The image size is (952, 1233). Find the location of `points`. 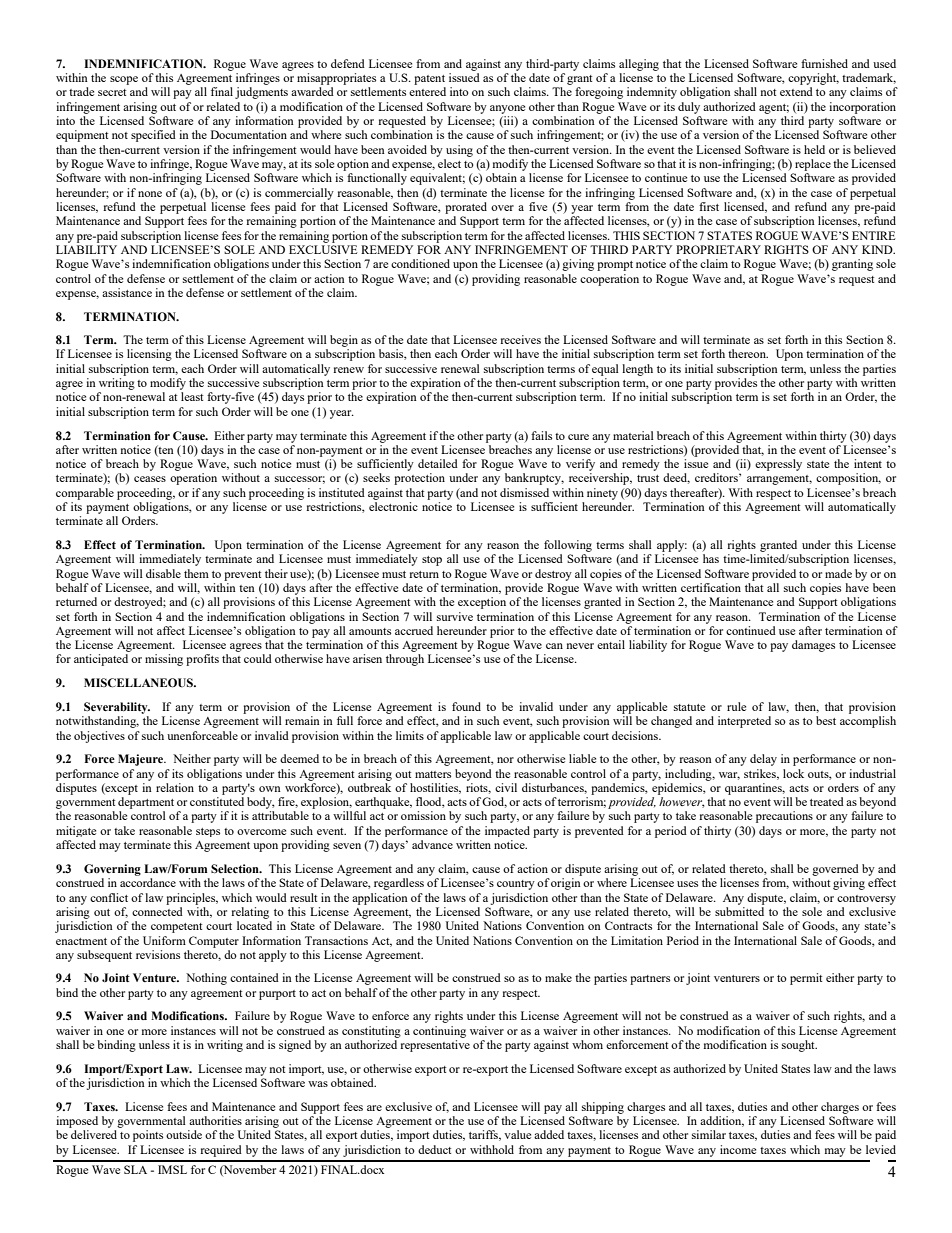

points is located at coordinates (148, 1136).
